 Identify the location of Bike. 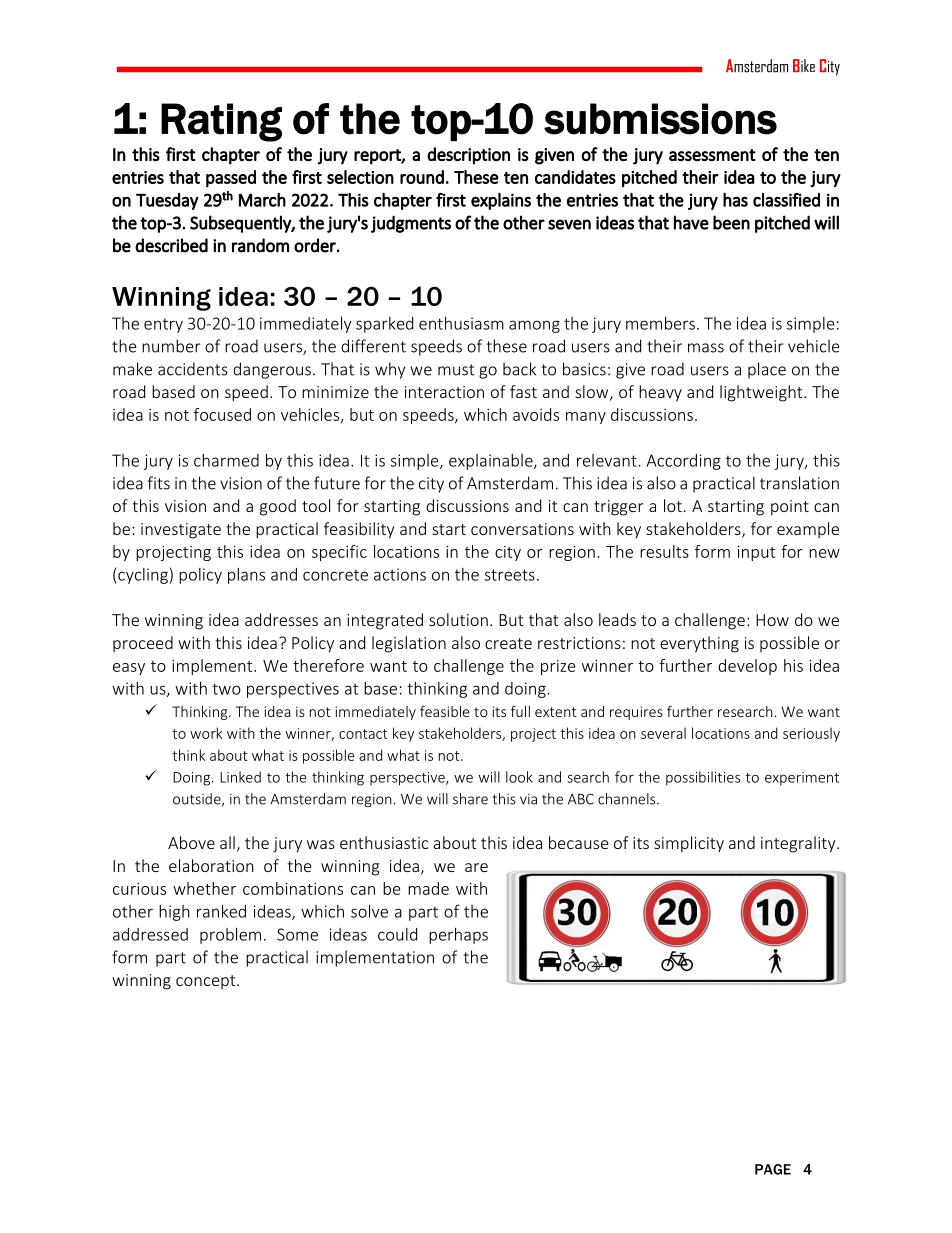
(804, 65).
